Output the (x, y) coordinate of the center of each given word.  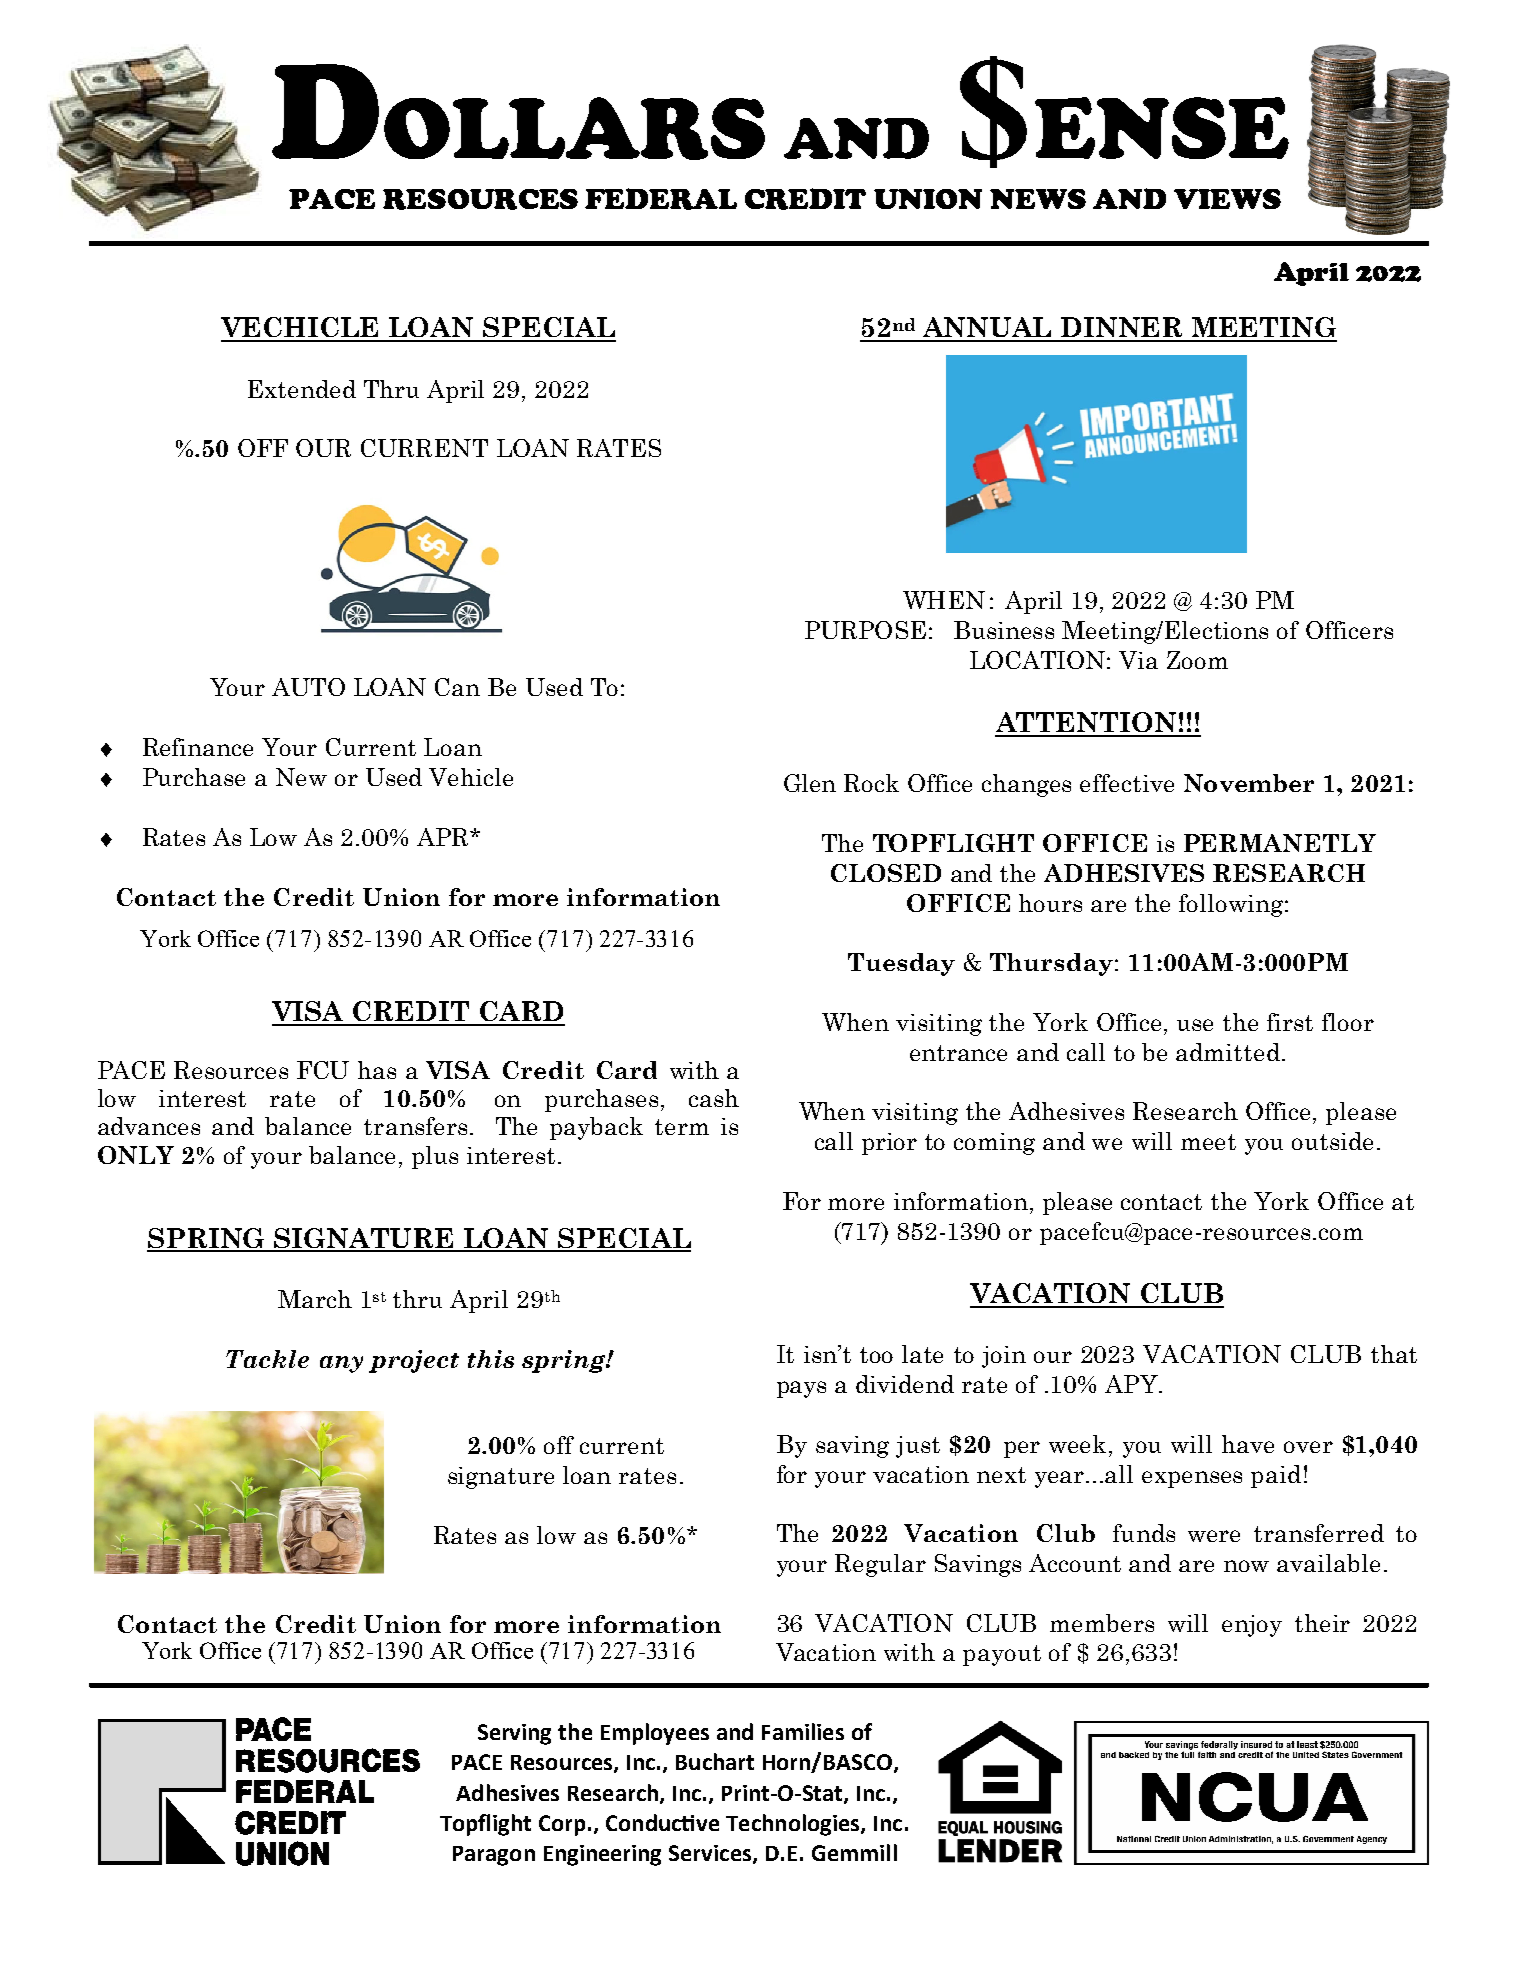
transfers (415, 1126)
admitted (1228, 1052)
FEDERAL (661, 199)
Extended (302, 389)
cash (714, 1098)
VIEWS (1227, 199)
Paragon (494, 1856)
